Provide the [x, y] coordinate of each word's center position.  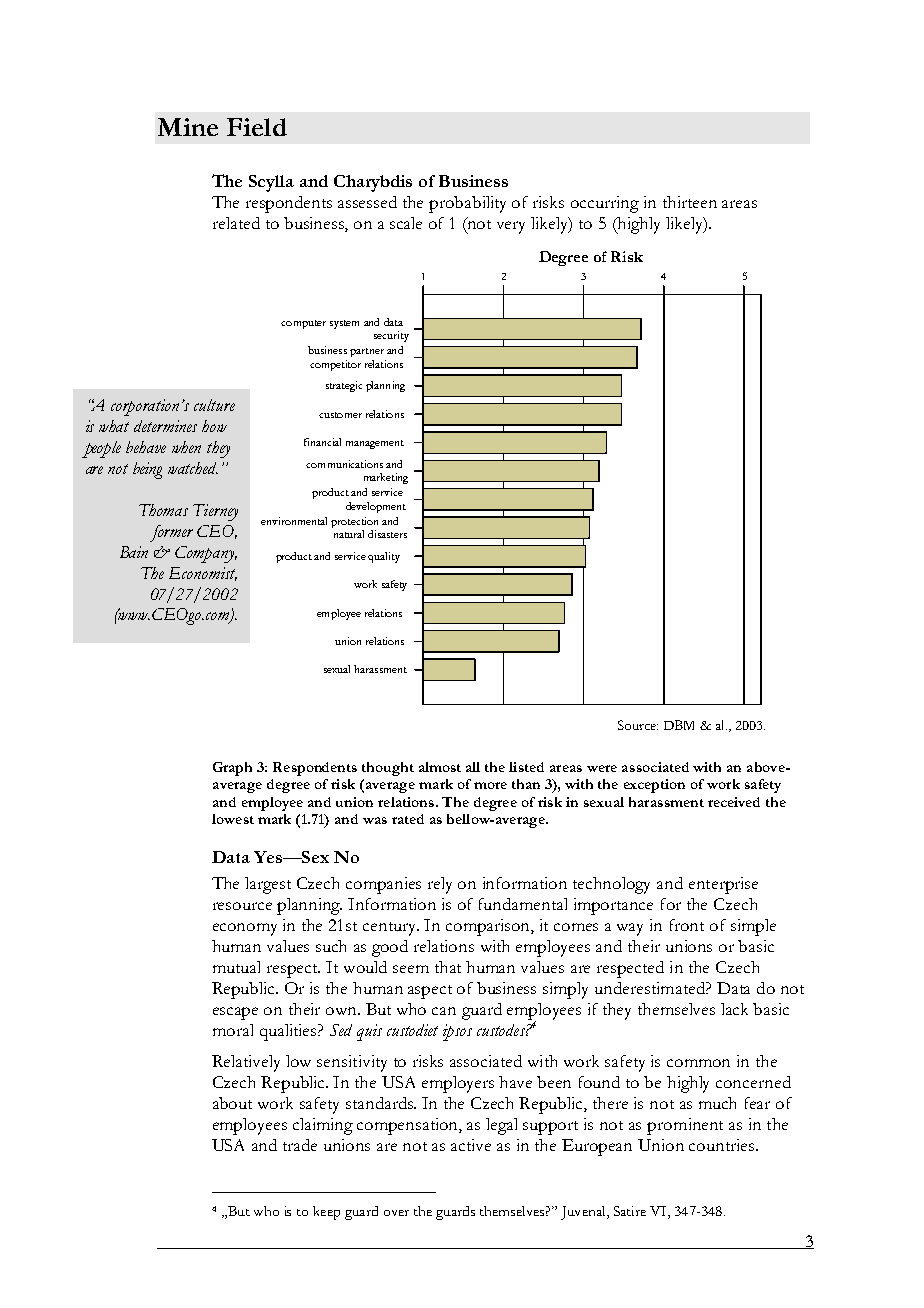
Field [257, 127]
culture [214, 405]
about [232, 1103]
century [391, 929]
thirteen [690, 202]
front [687, 925]
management [375, 444]
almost [440, 767]
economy [245, 929]
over [396, 1213]
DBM [679, 725]
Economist [203, 574]
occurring [605, 204]
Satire [630, 1211]
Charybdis [373, 183]
